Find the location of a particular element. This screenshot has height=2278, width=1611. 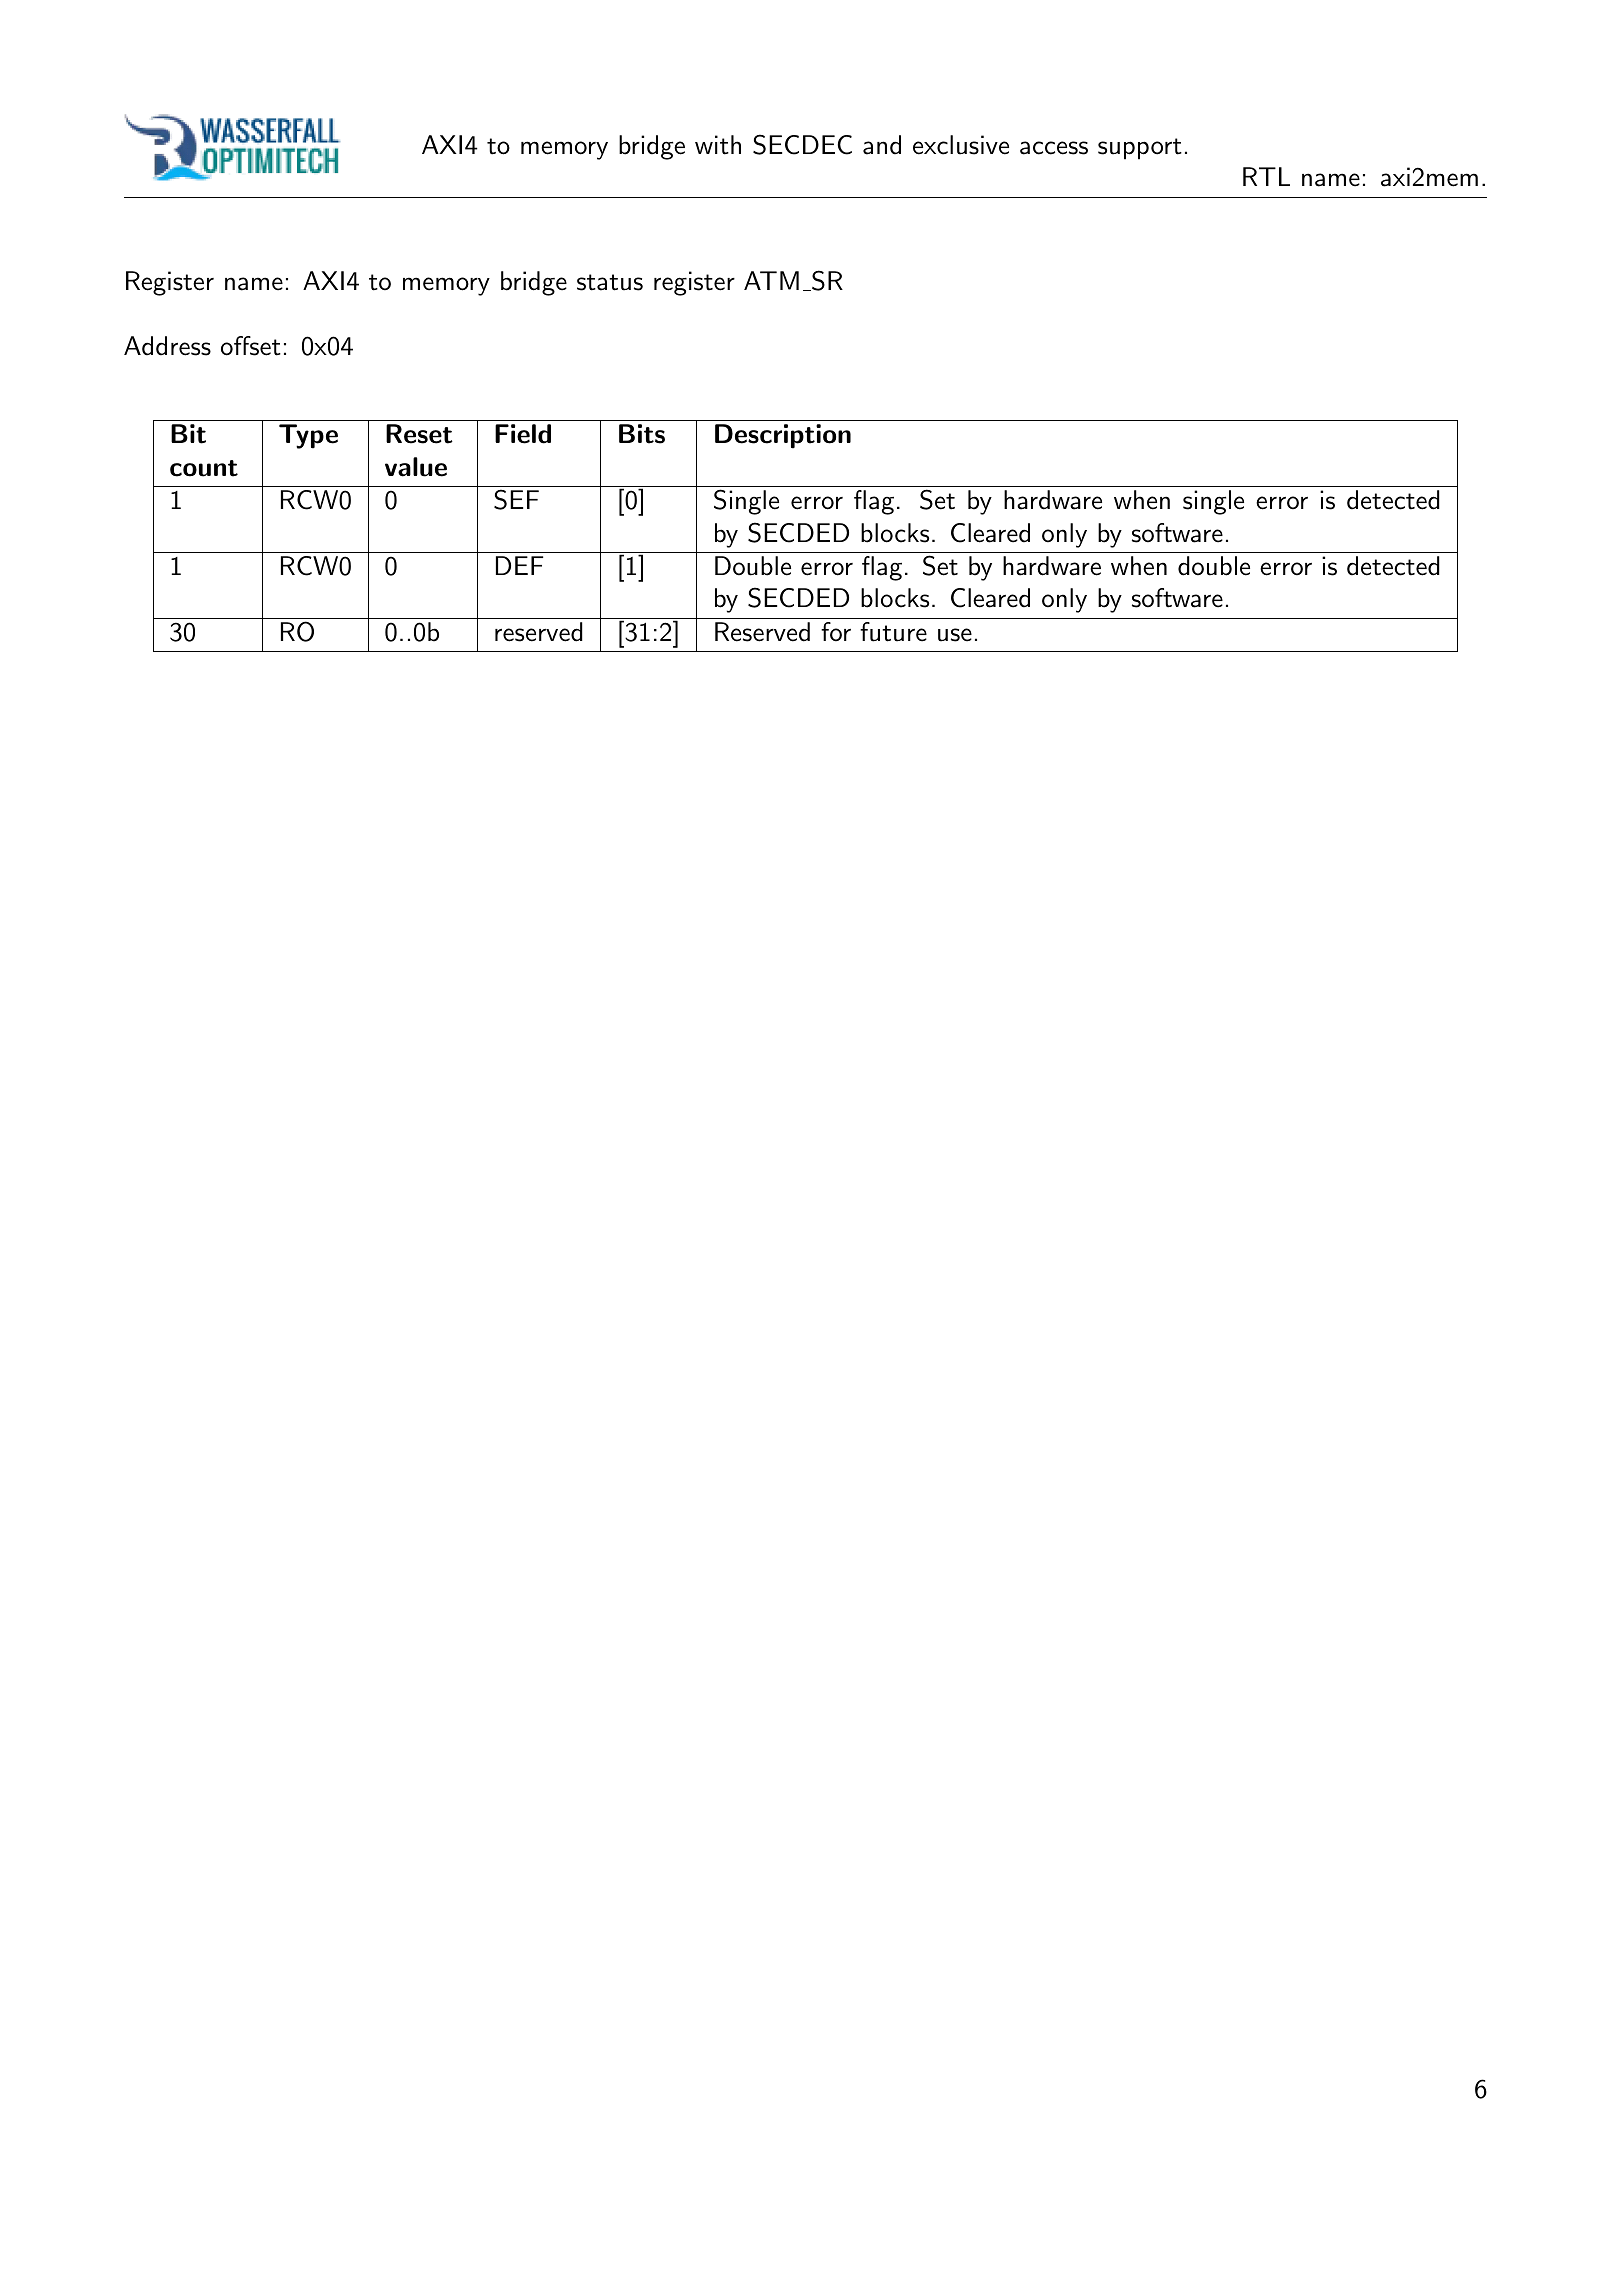

Description is located at coordinates (783, 436).
